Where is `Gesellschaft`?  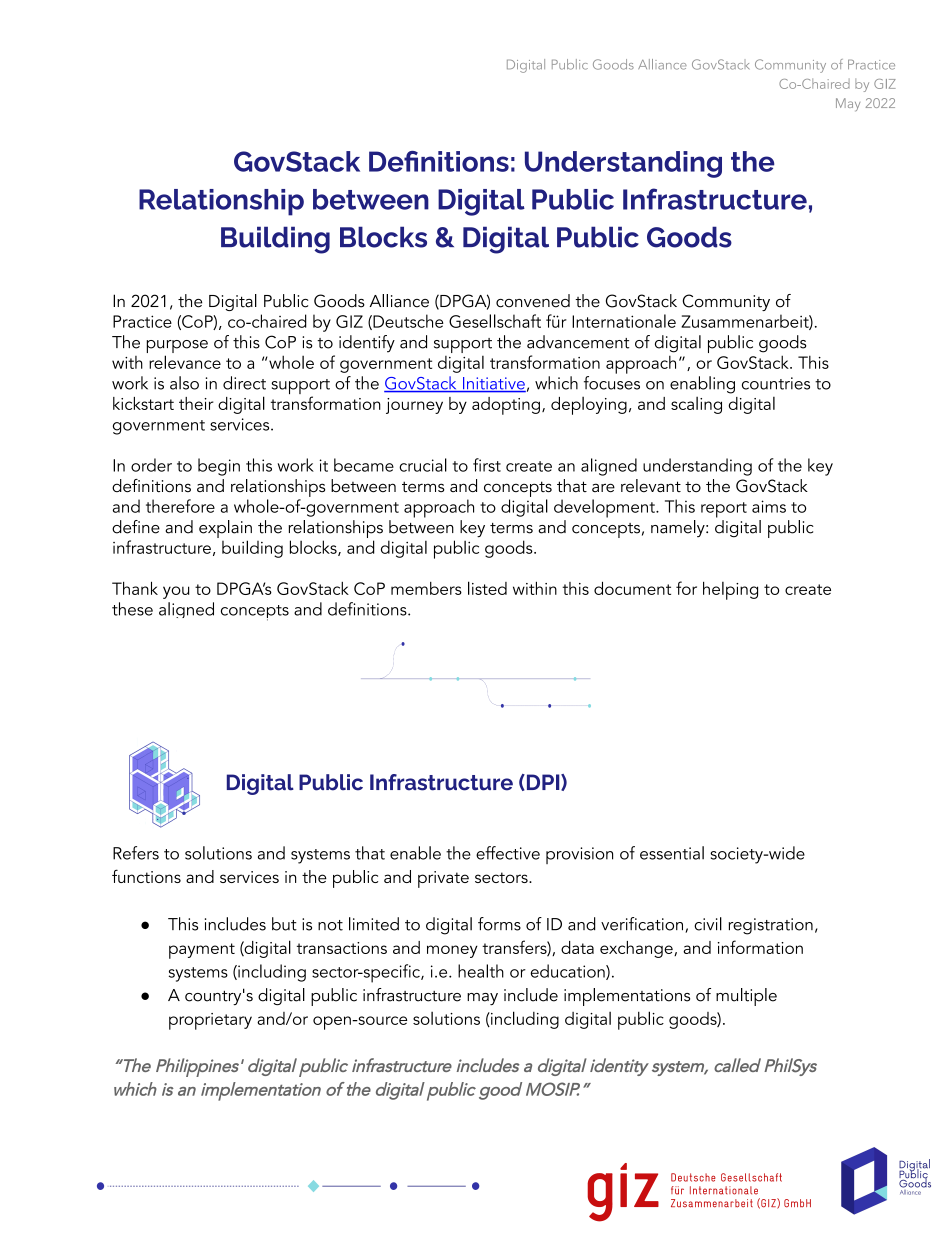 Gesellschaft is located at coordinates (495, 321).
